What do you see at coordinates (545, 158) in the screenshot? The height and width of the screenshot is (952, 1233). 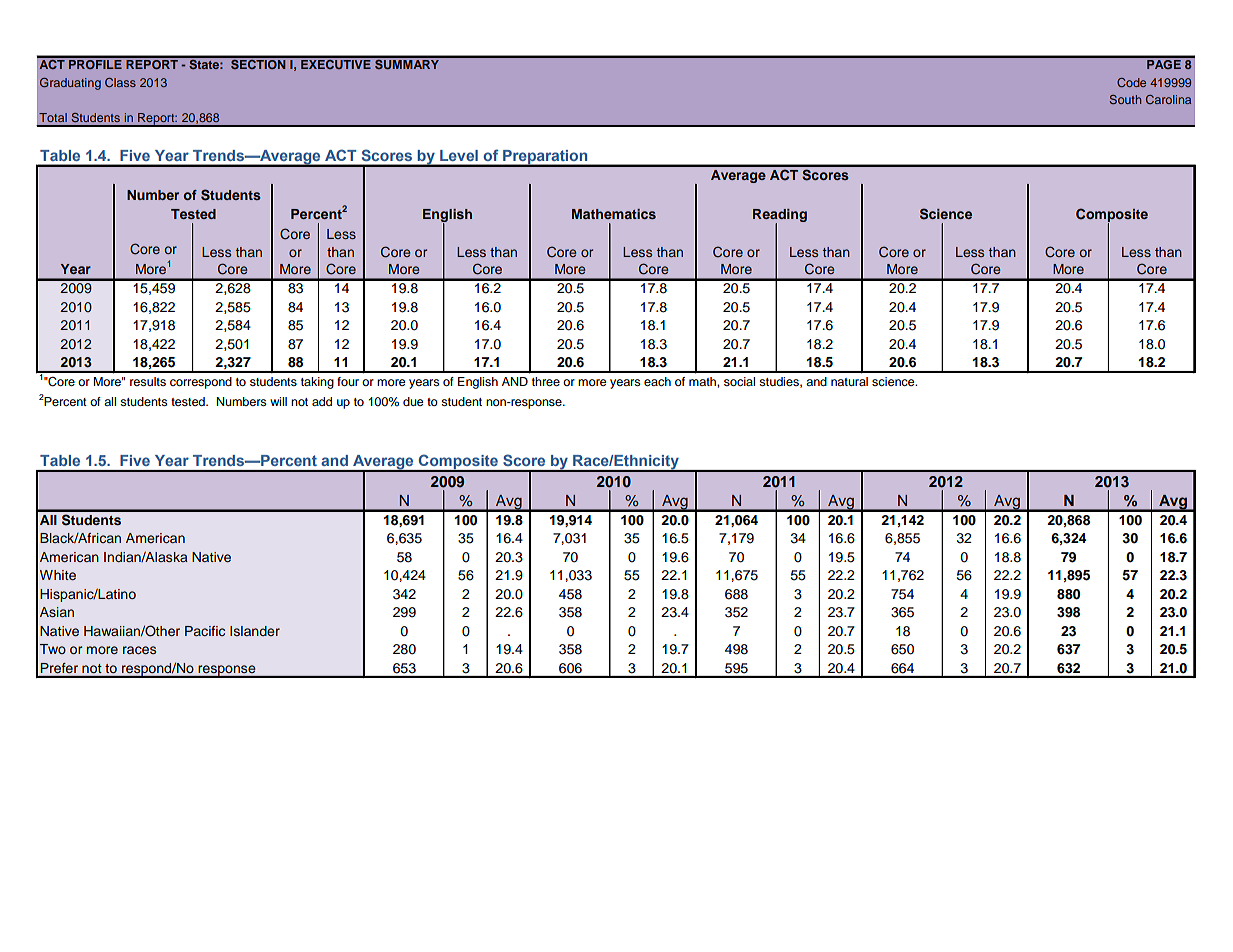 I see `Preparation` at bounding box center [545, 158].
